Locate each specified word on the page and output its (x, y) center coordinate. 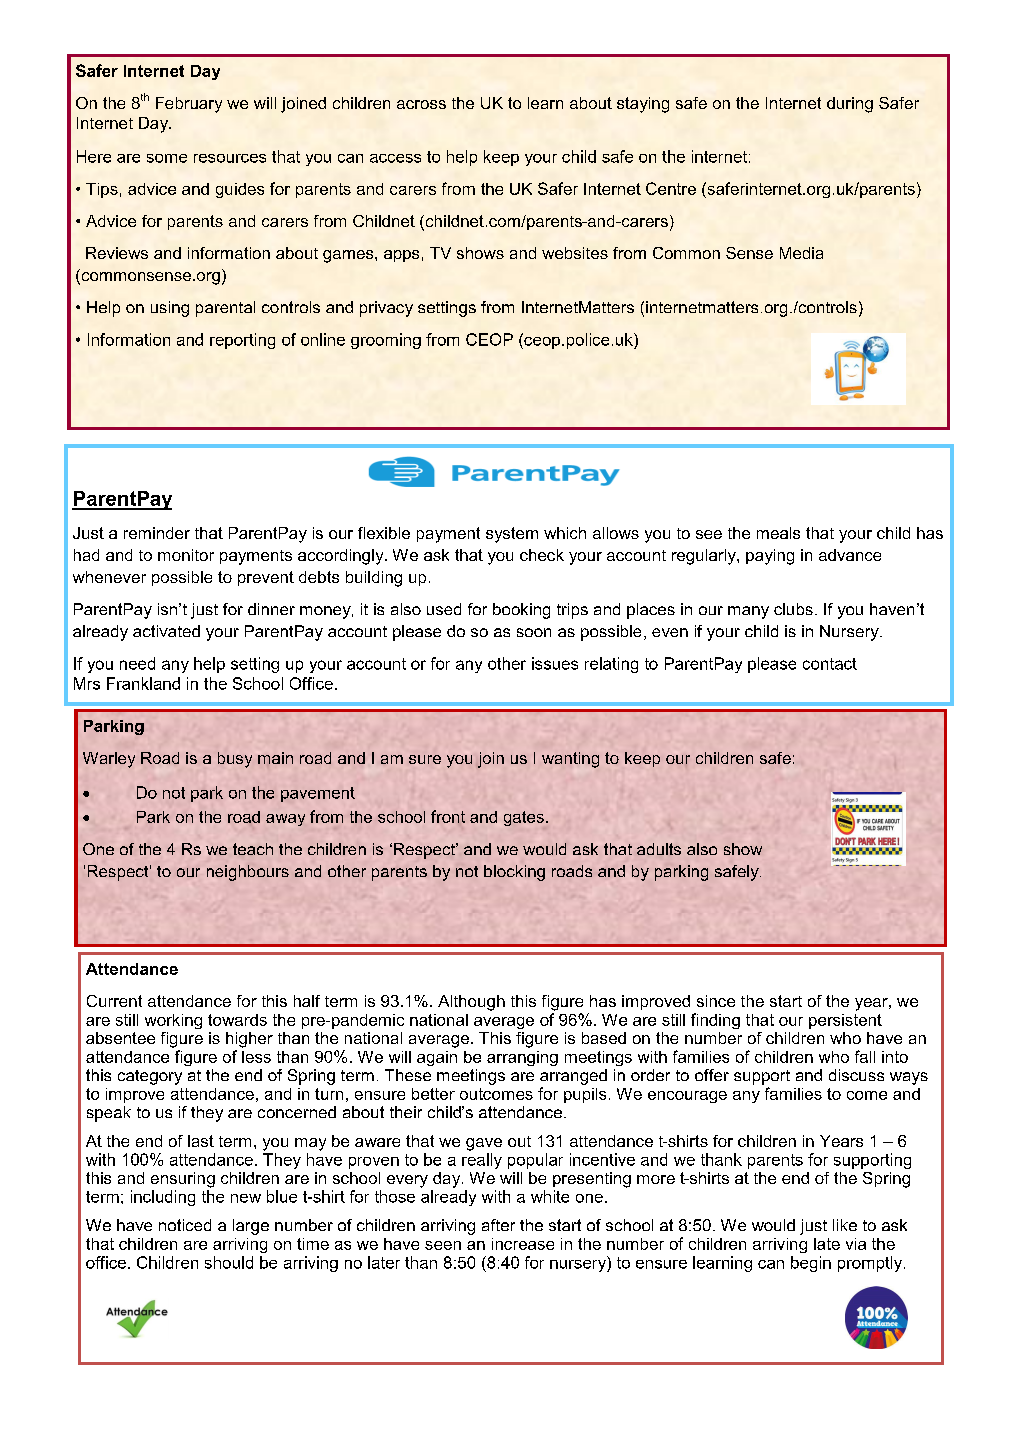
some (167, 158)
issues (555, 663)
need (137, 663)
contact (830, 664)
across (421, 104)
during (850, 105)
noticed (185, 1225)
